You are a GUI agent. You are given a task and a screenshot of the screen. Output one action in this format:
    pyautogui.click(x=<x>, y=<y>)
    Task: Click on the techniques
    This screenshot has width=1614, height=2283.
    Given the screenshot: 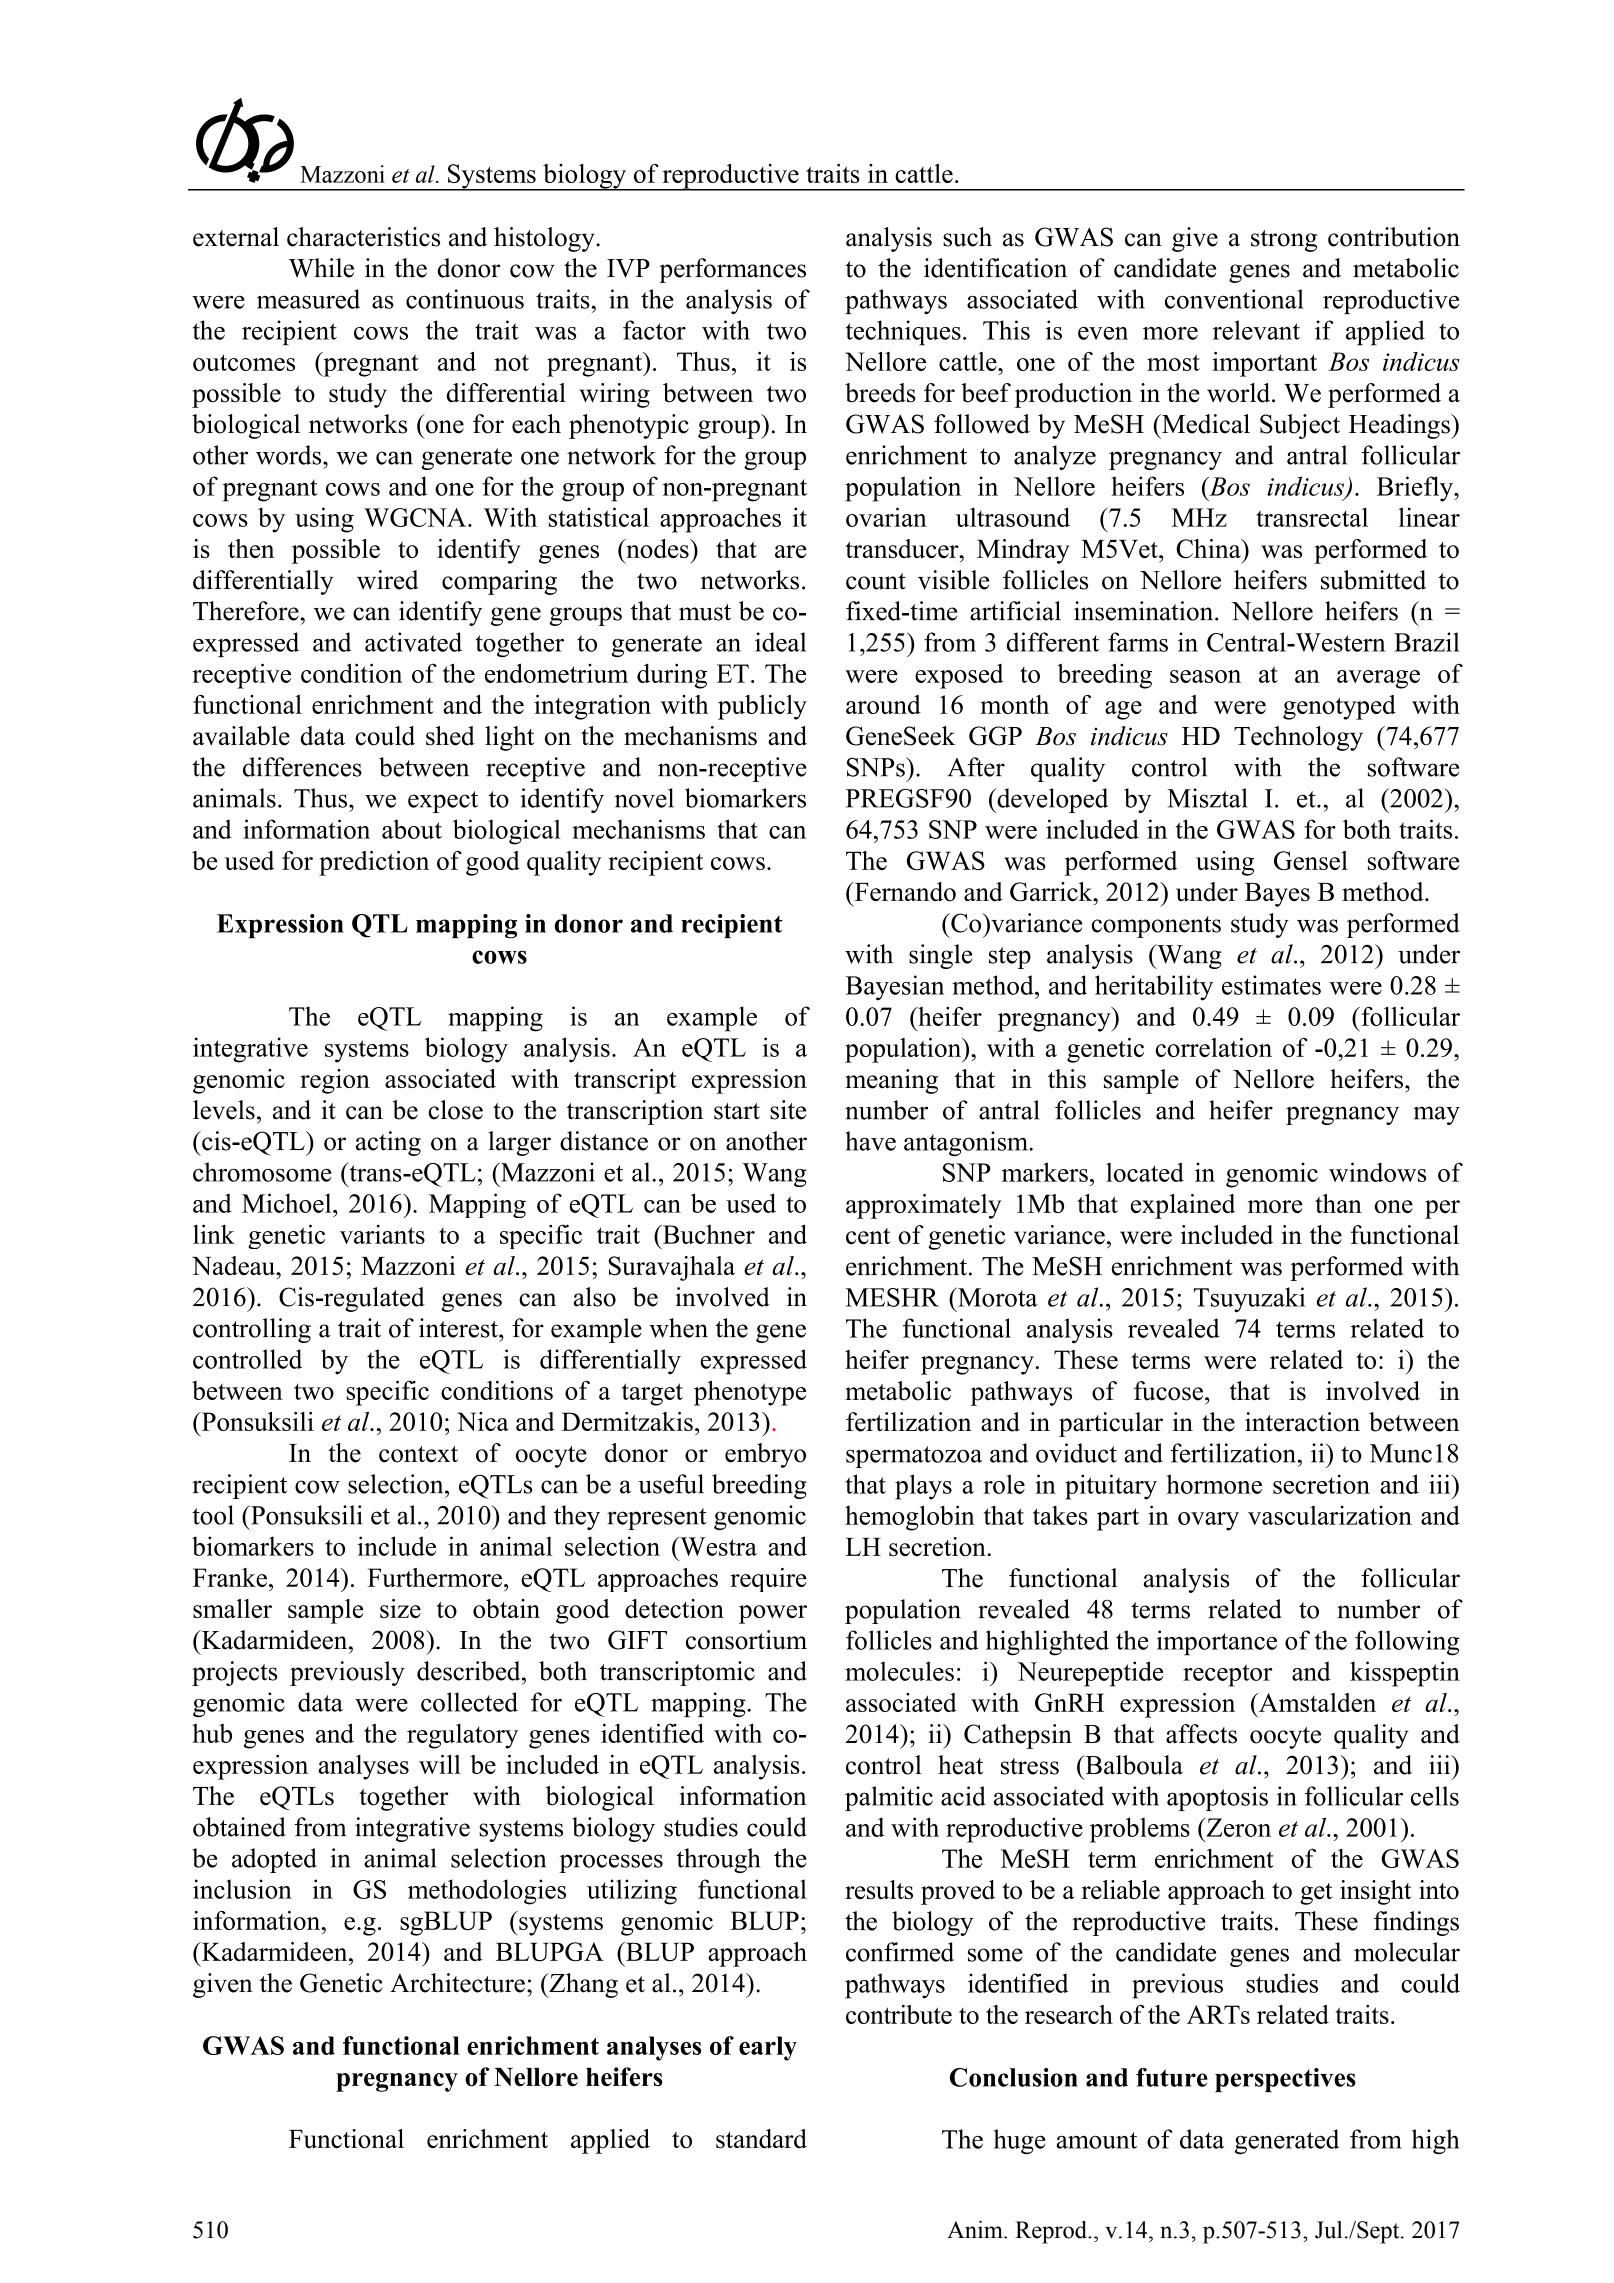 What is the action you would take?
    pyautogui.click(x=903, y=333)
